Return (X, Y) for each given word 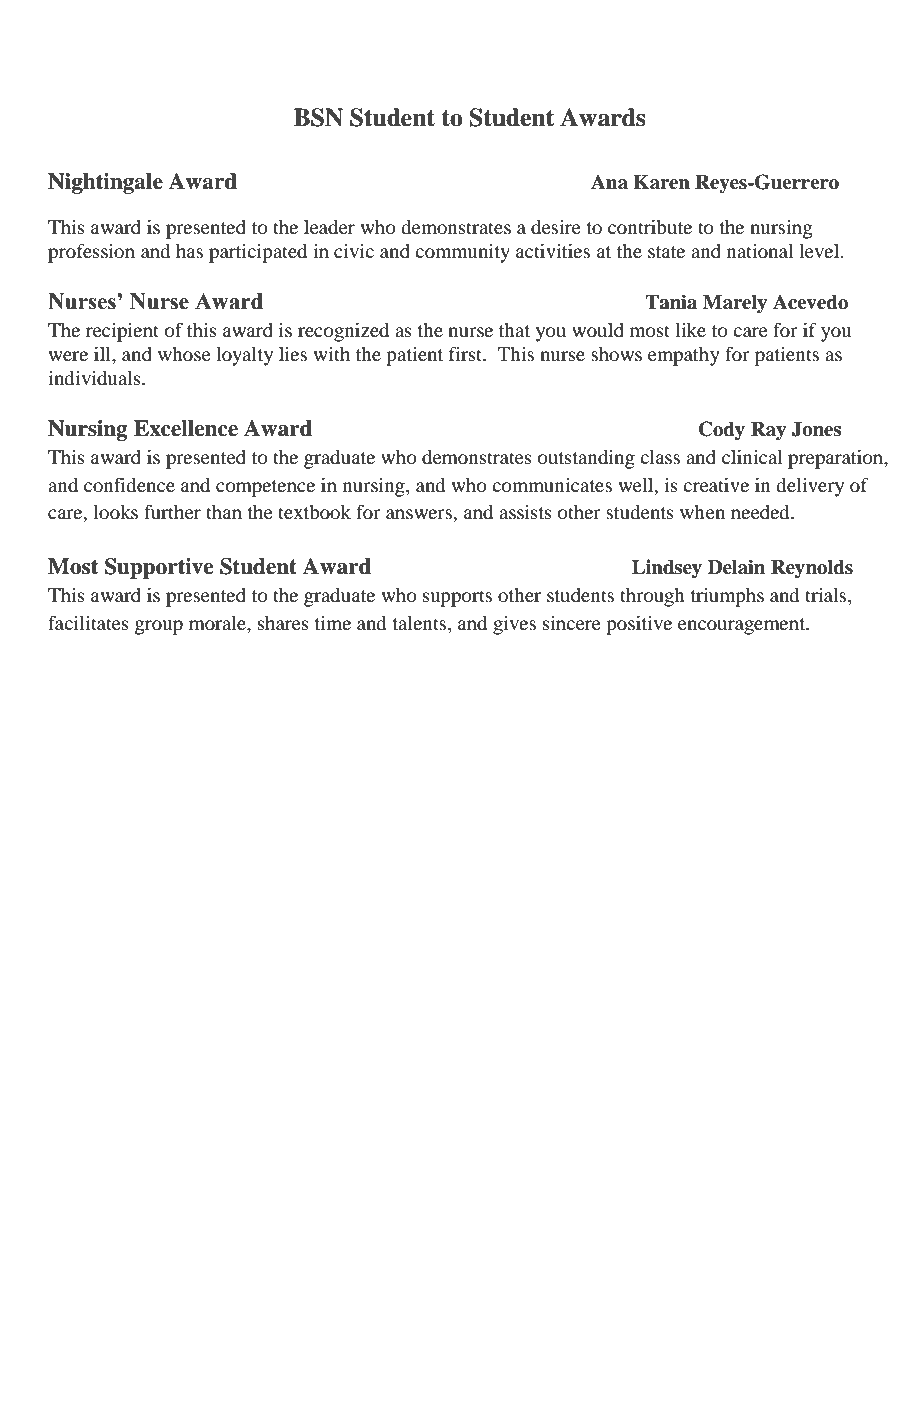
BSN (318, 117)
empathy (684, 356)
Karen (661, 182)
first (467, 353)
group (159, 627)
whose (184, 354)
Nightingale (105, 183)
